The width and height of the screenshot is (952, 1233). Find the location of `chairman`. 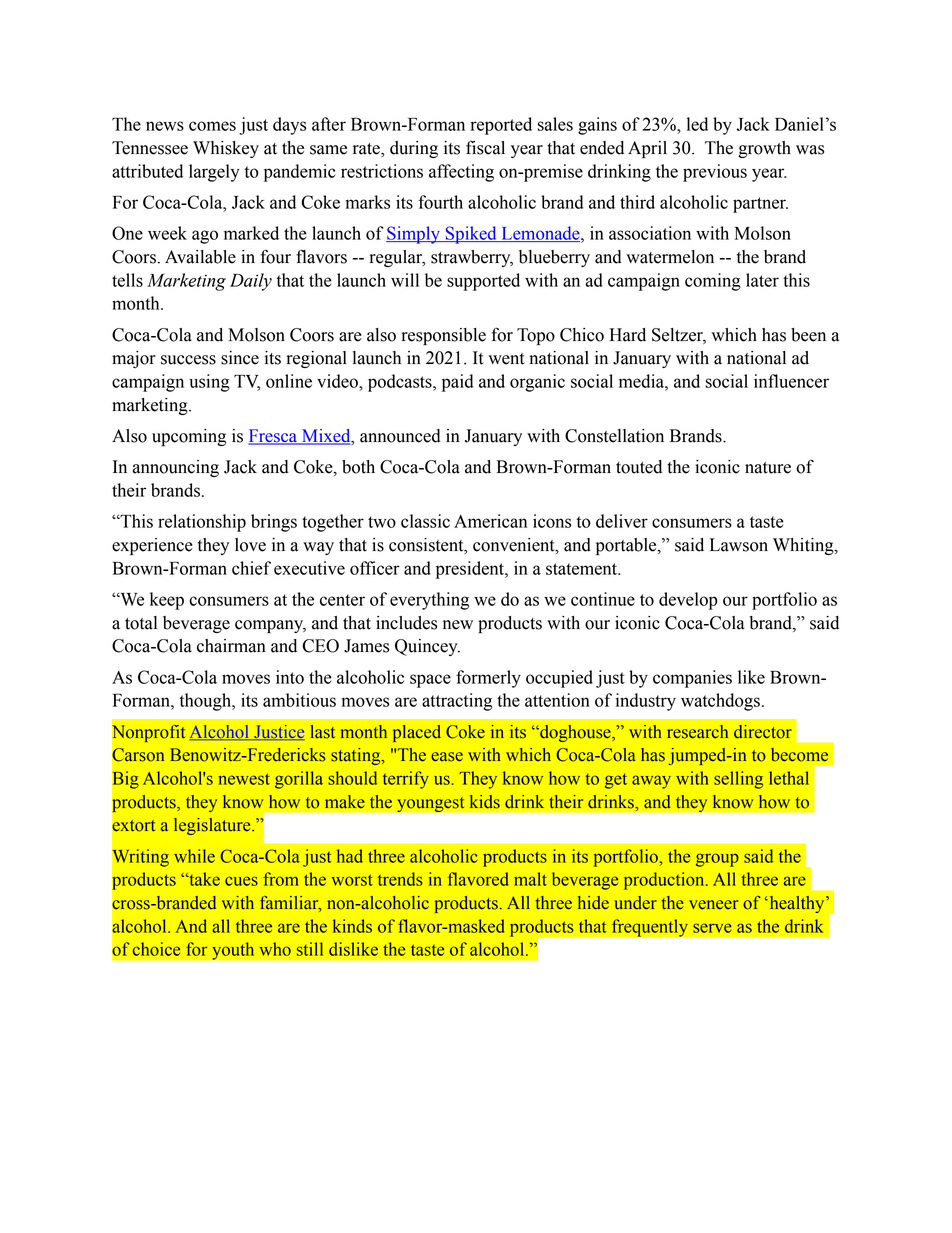

chairman is located at coordinates (231, 646).
